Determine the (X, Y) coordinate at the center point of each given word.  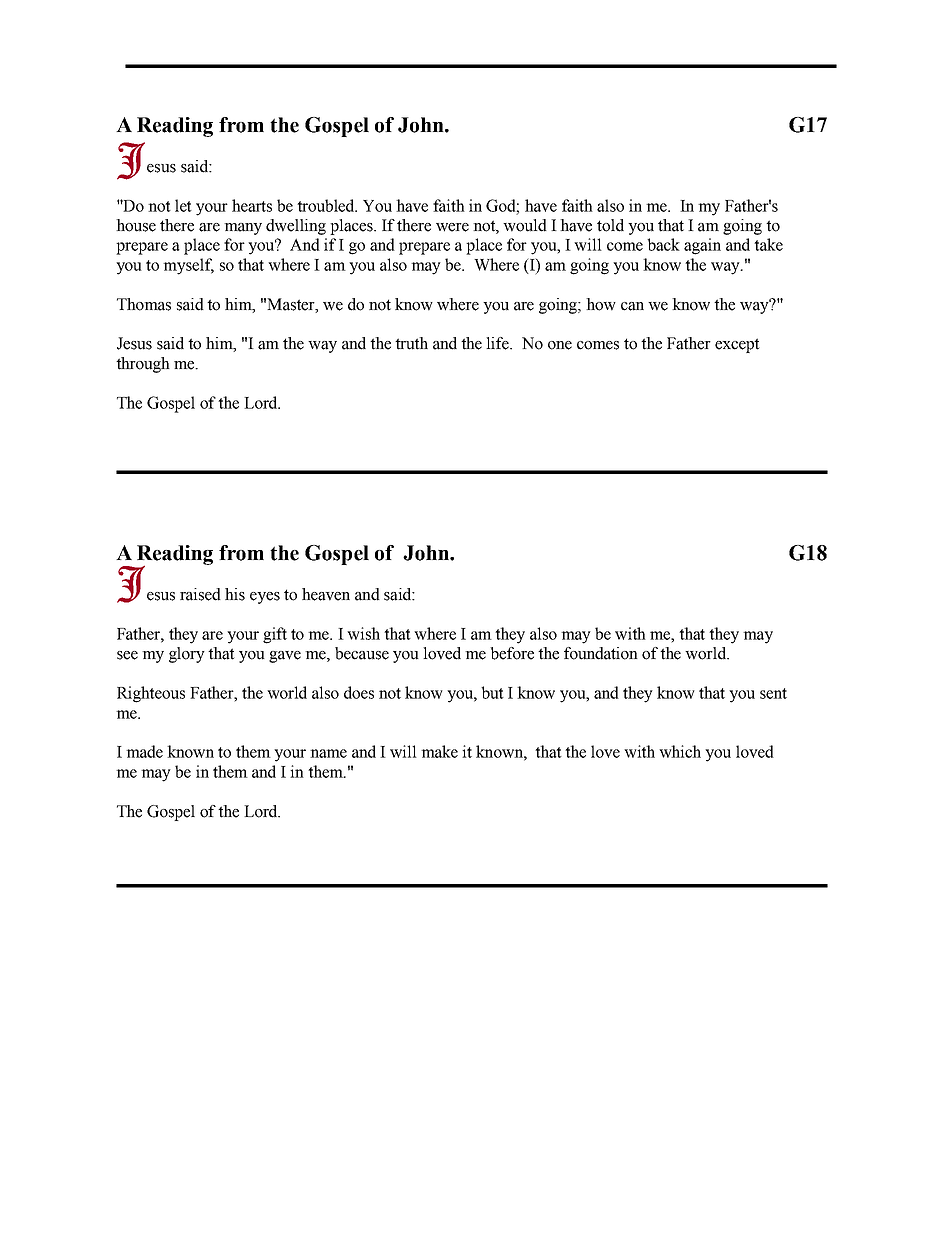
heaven (326, 594)
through (143, 365)
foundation (601, 653)
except (737, 345)
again (702, 246)
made (144, 751)
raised (200, 594)
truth (411, 343)
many (243, 229)
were (452, 227)
